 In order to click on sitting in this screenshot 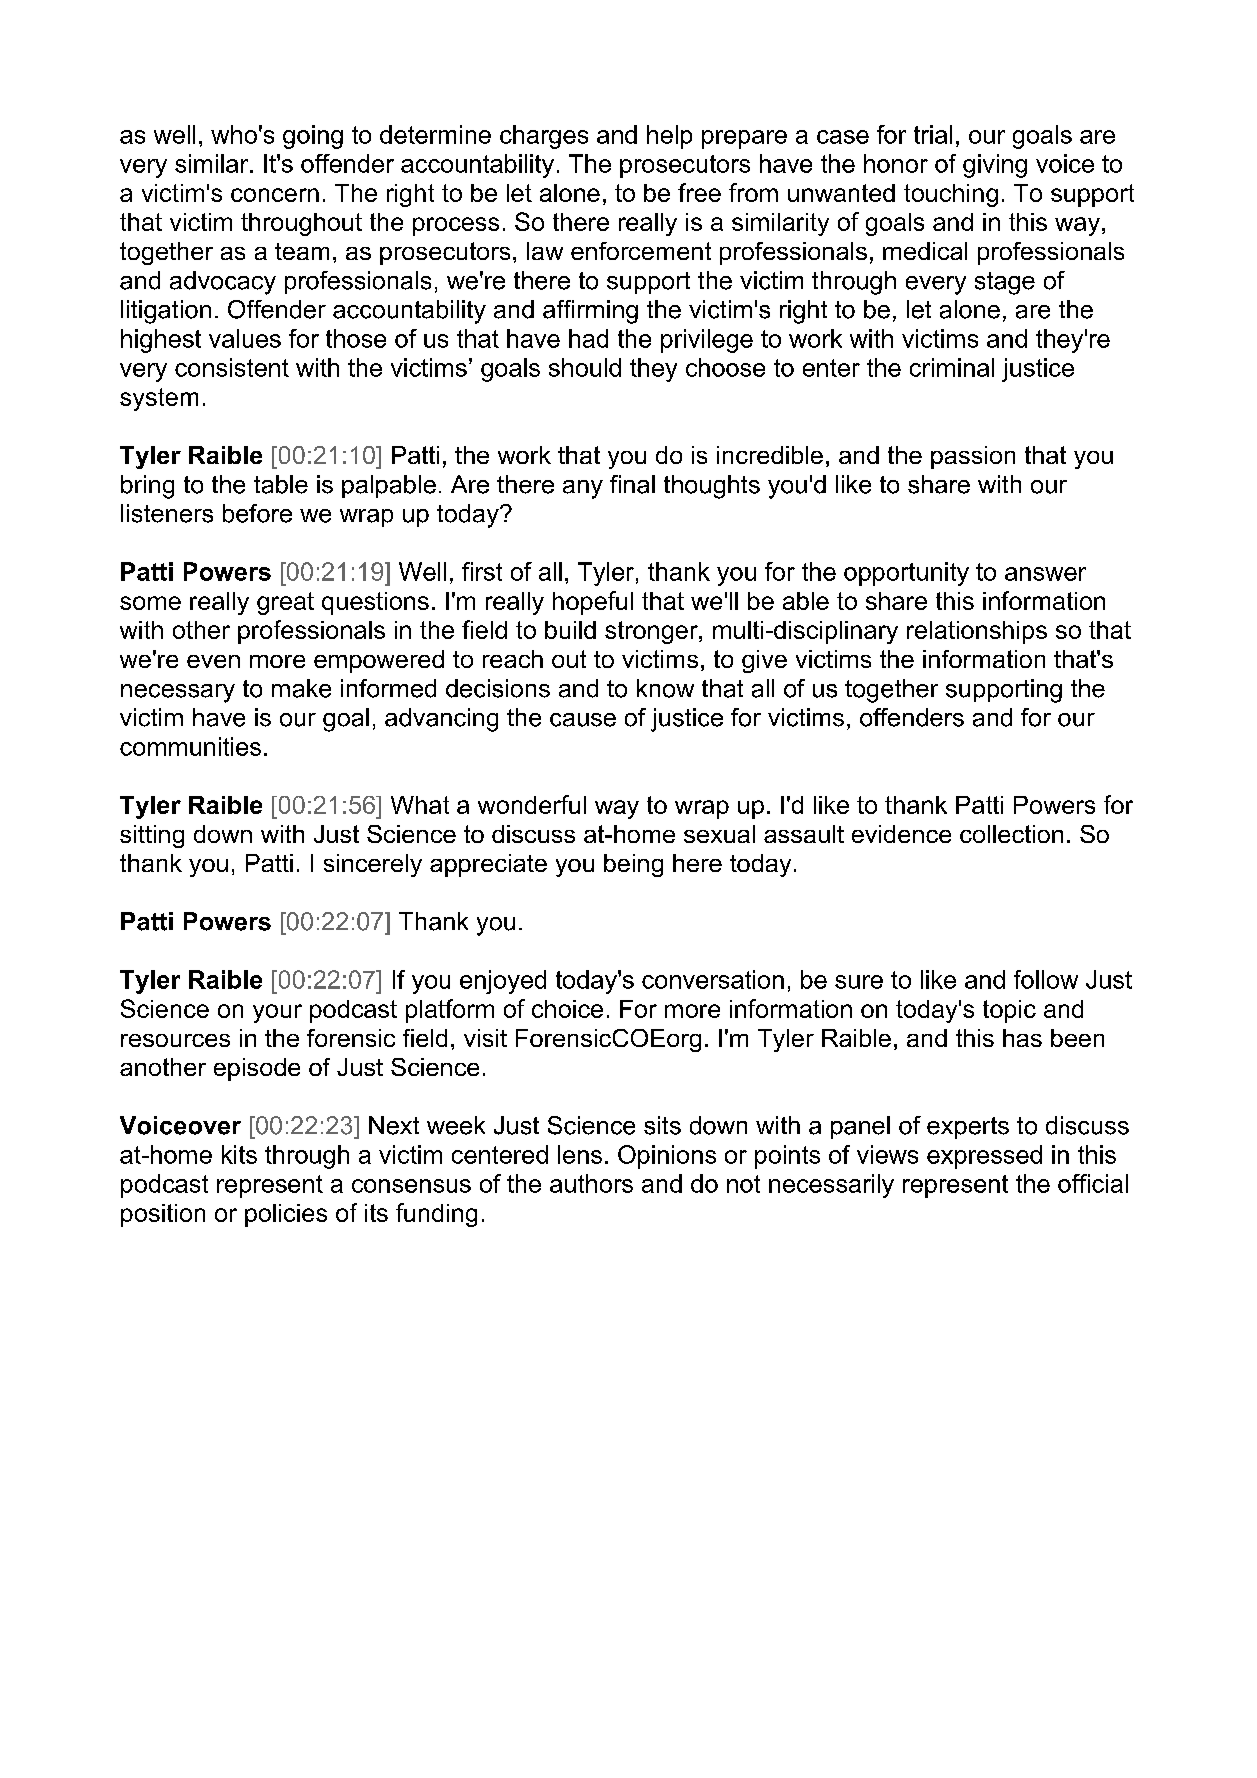, I will do `click(152, 836)`.
